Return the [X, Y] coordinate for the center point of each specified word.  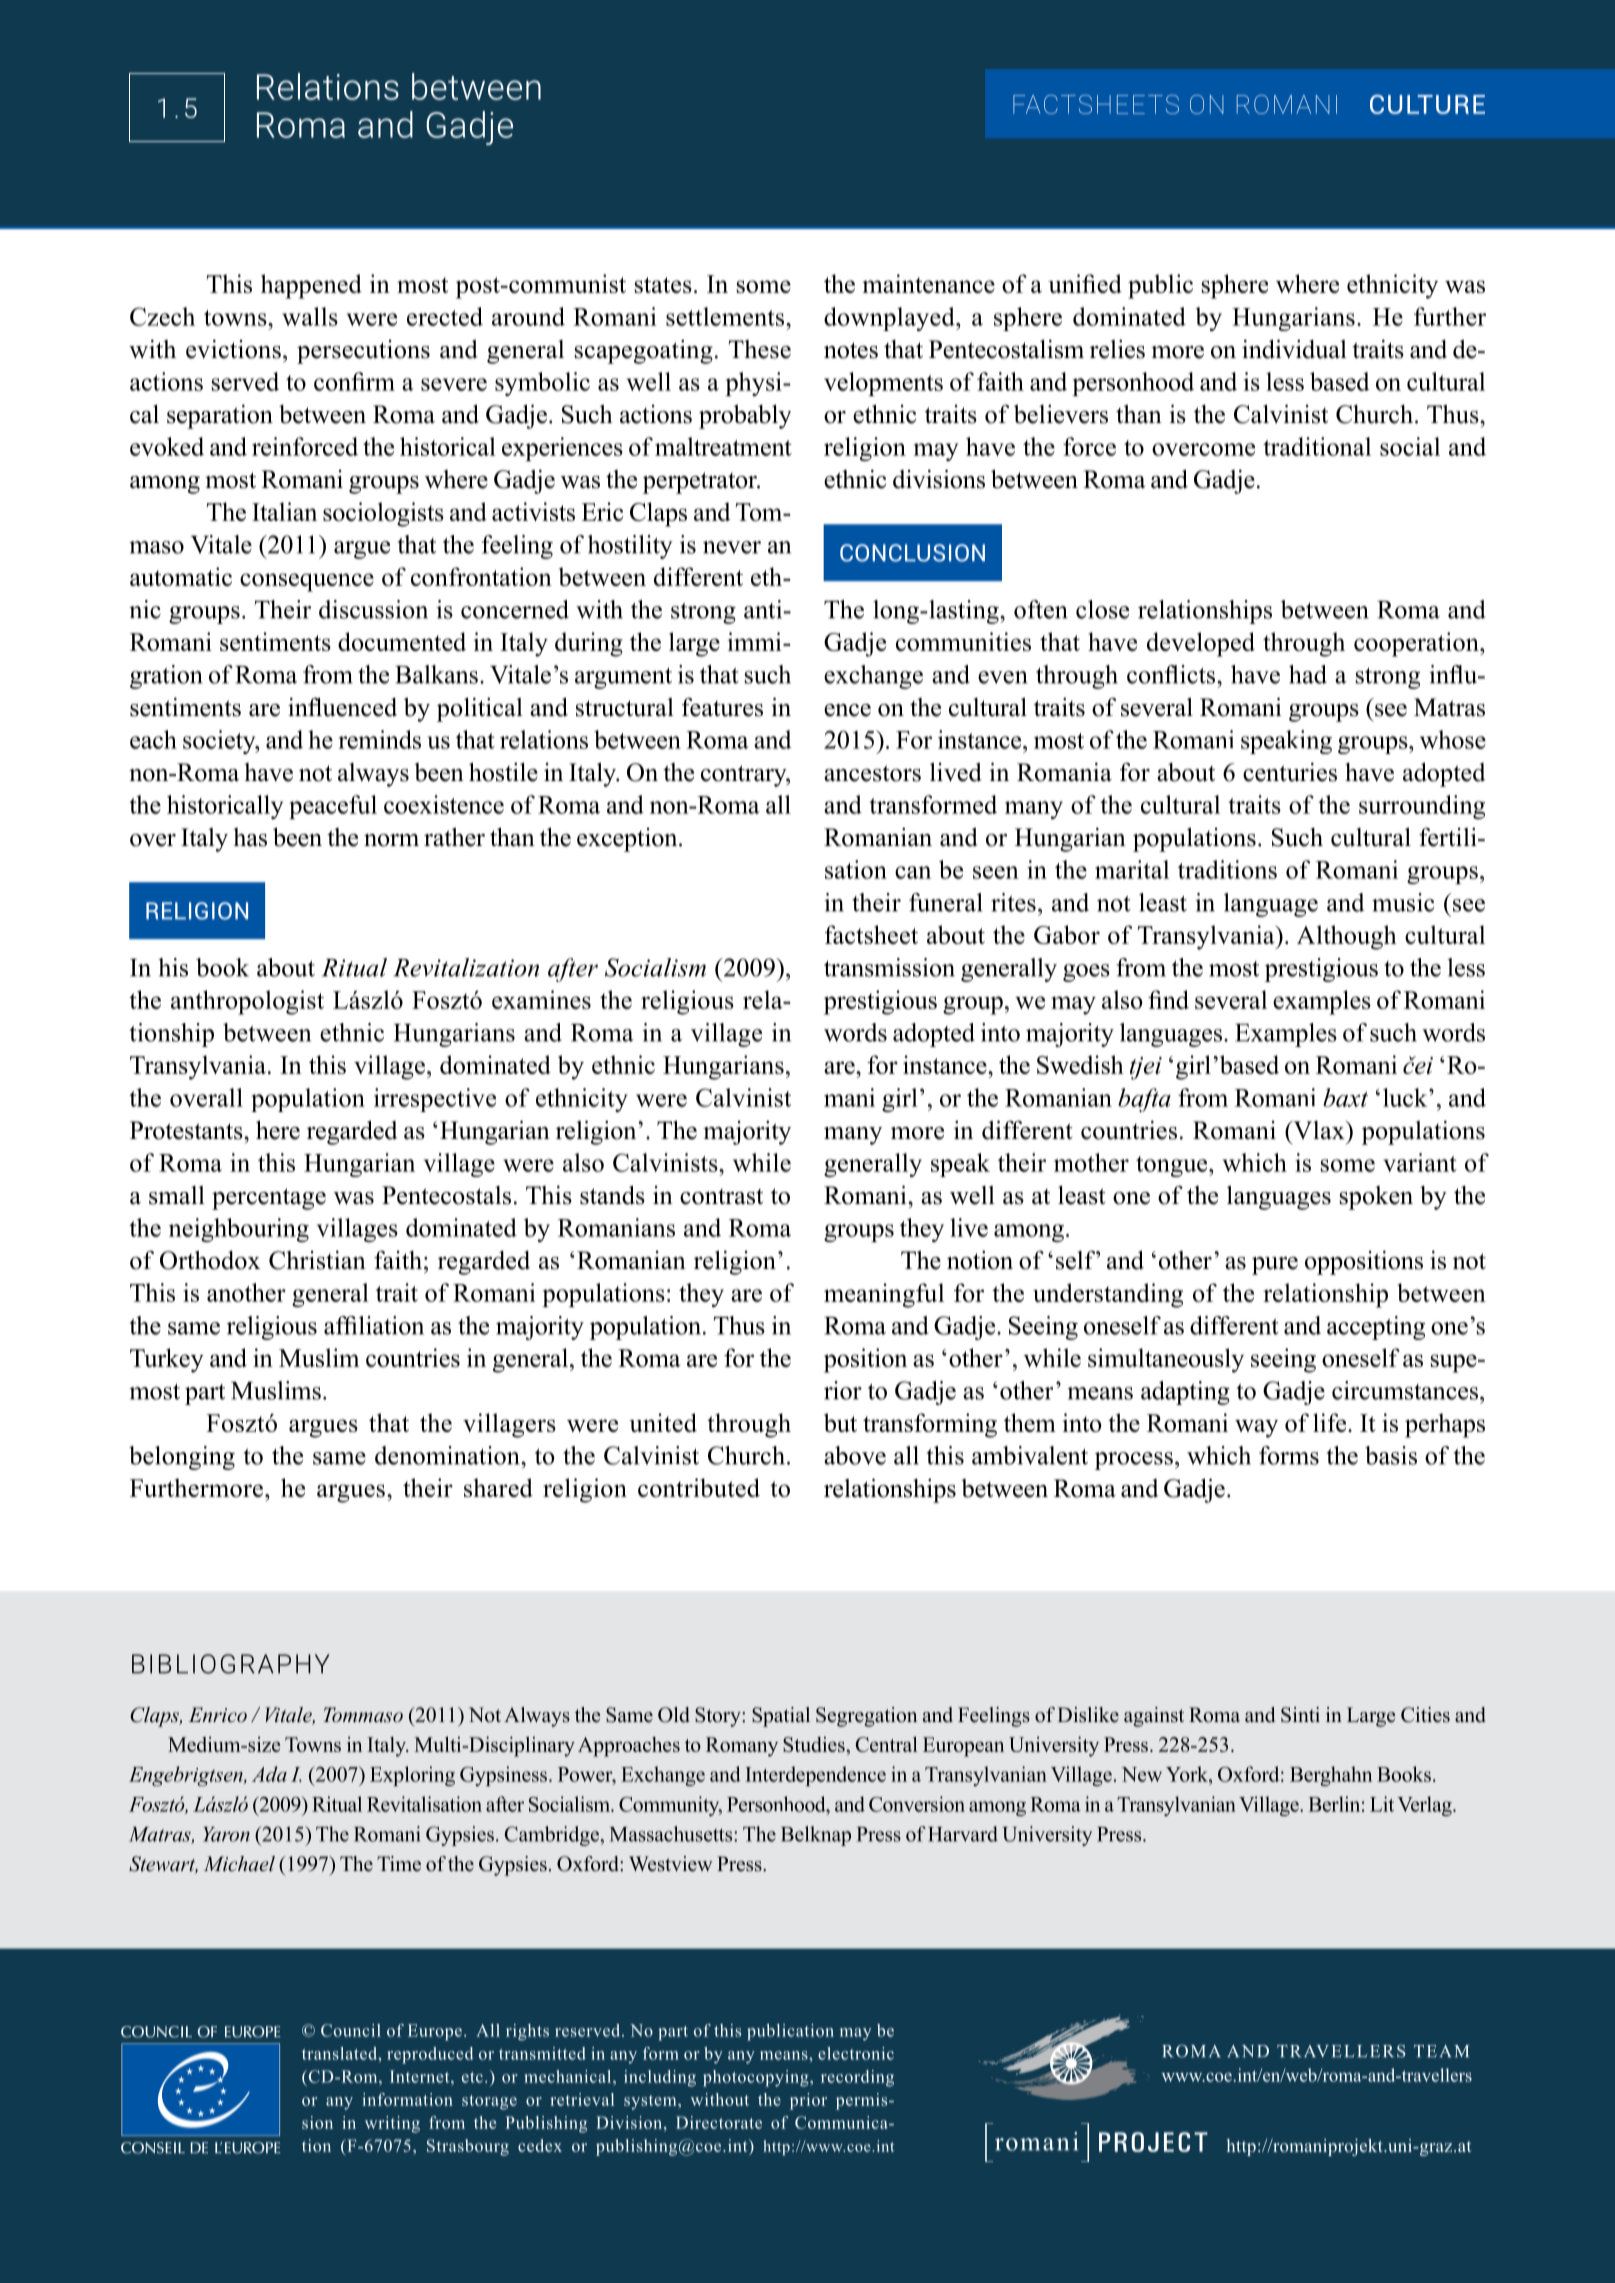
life [1331, 1422]
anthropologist [247, 1002]
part [205, 1394]
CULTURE [1427, 104]
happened [311, 286]
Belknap [816, 1836]
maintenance [928, 283]
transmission [889, 967]
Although [1347, 937]
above [855, 1455]
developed [1201, 644]
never [732, 547]
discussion [373, 609]
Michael [239, 1863]
